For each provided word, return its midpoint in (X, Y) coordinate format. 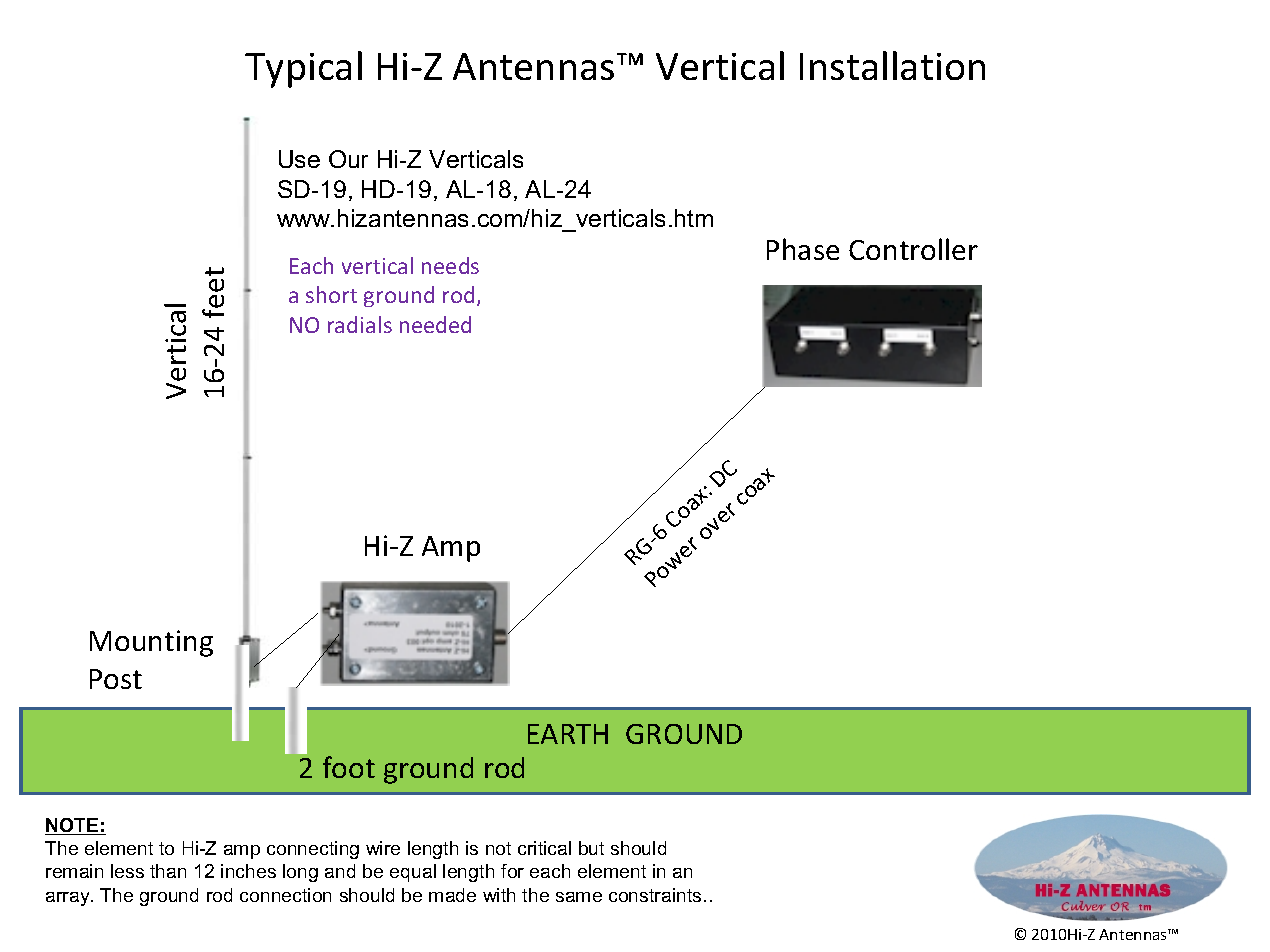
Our (348, 159)
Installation (892, 65)
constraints (655, 895)
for (512, 871)
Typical (303, 69)
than (168, 871)
